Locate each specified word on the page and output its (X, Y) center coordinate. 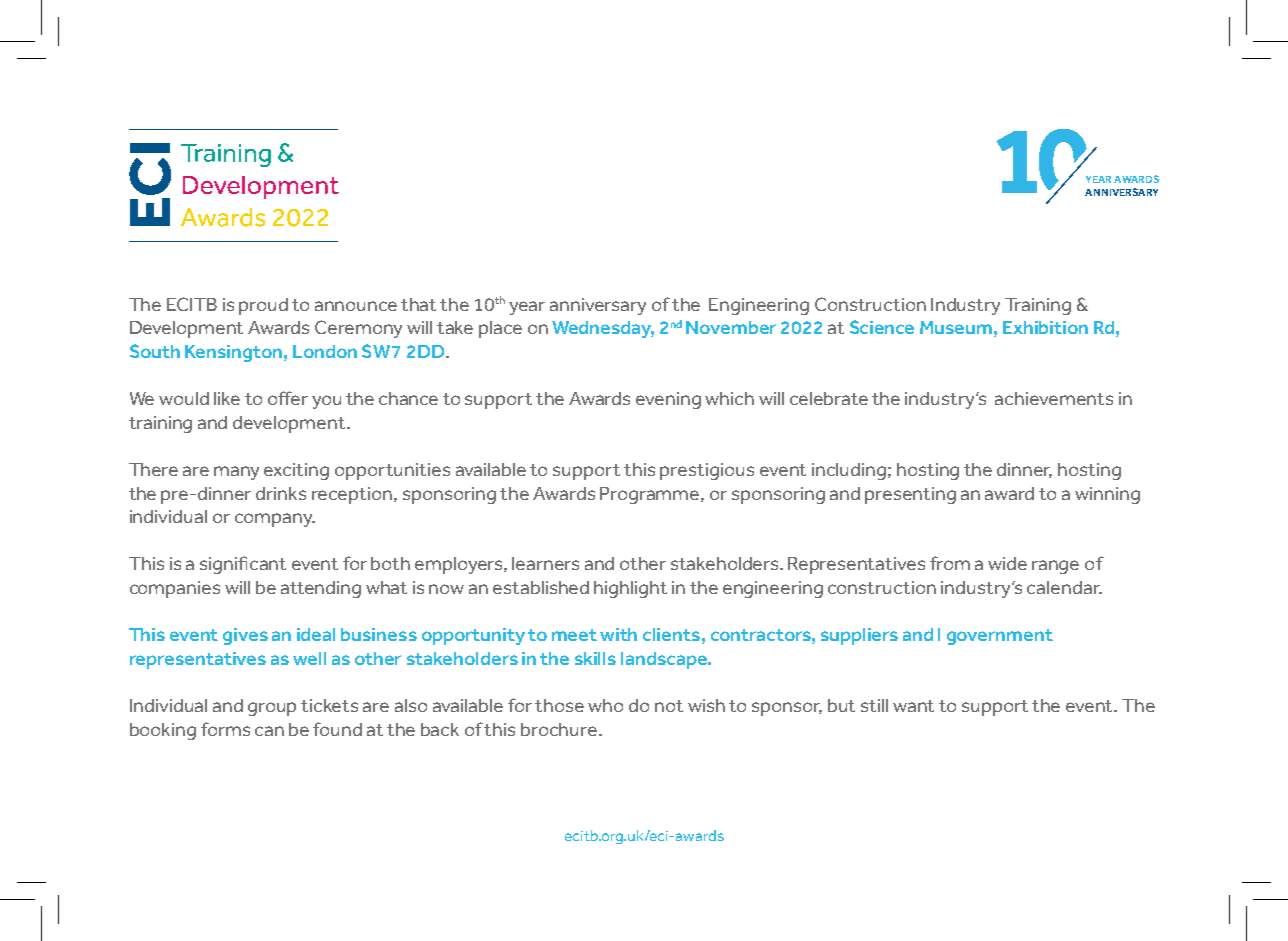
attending (321, 589)
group (272, 709)
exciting (296, 471)
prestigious (707, 471)
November (731, 327)
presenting (910, 495)
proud (263, 306)
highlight (630, 589)
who (605, 705)
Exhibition (1045, 327)
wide (1007, 563)
